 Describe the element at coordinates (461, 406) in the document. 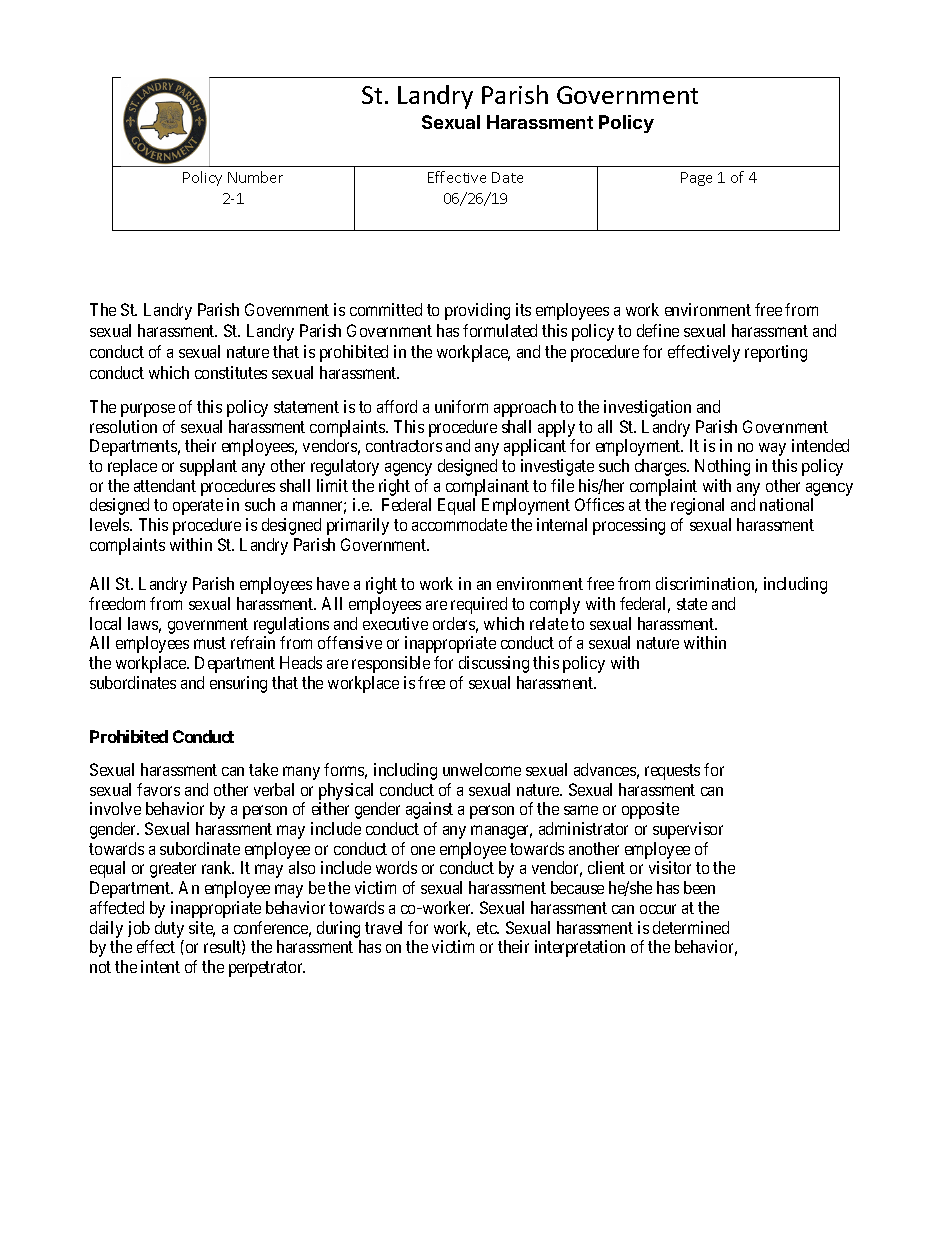

I see `uniform` at that location.
